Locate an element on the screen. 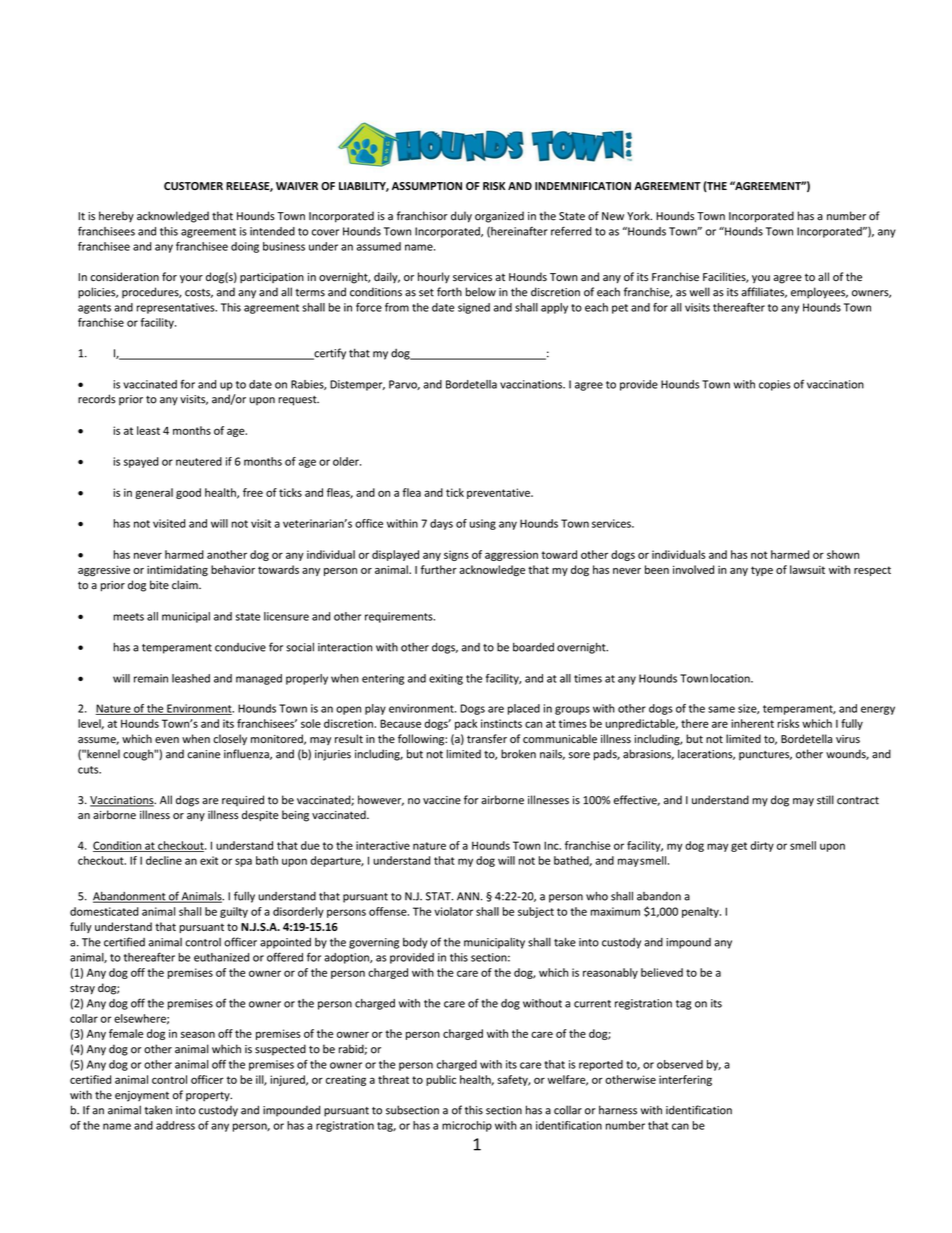 Image resolution: width=952 pixels, height=1233 pixels. location is located at coordinates (731, 678).
